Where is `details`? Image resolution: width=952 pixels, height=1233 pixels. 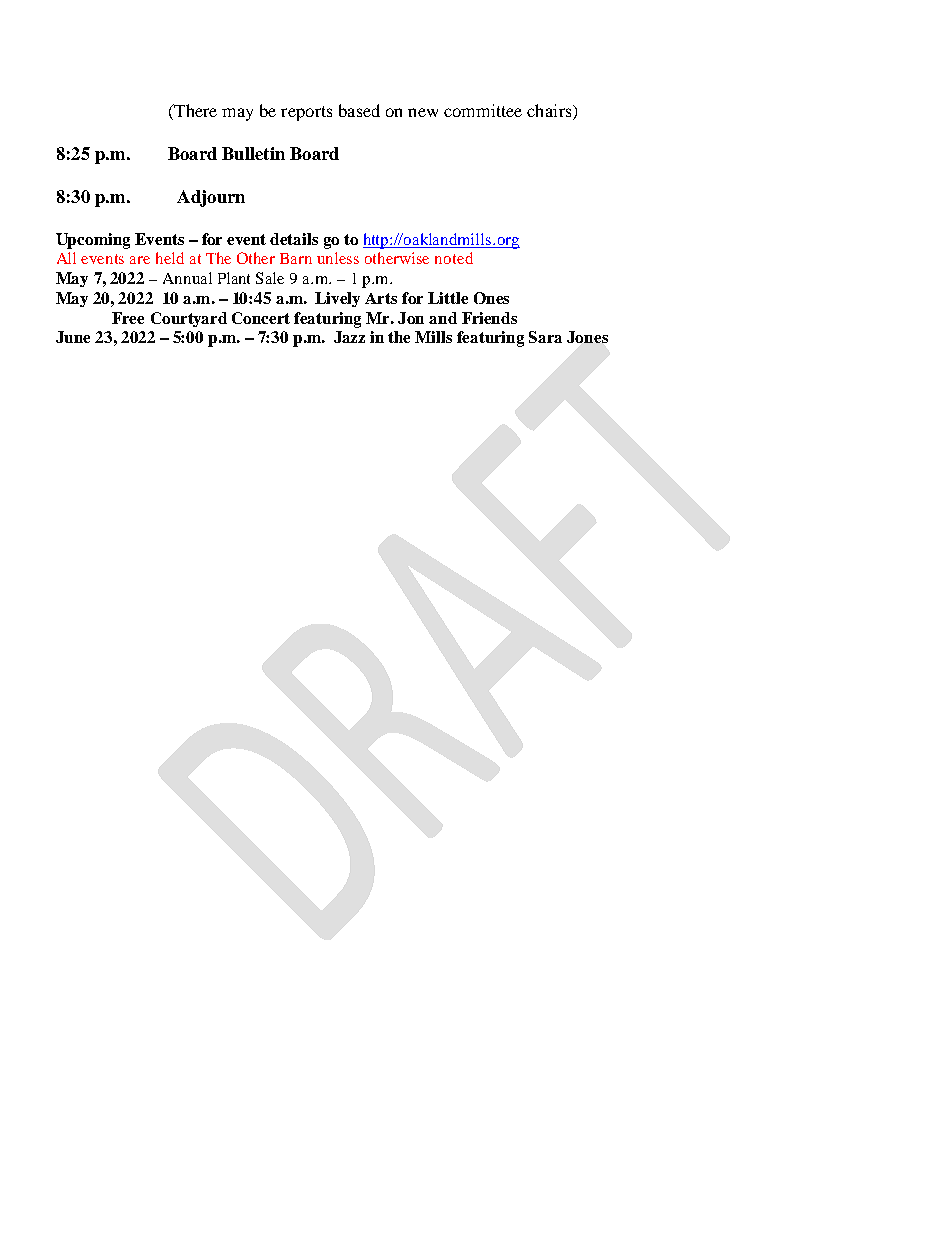
details is located at coordinates (294, 239).
